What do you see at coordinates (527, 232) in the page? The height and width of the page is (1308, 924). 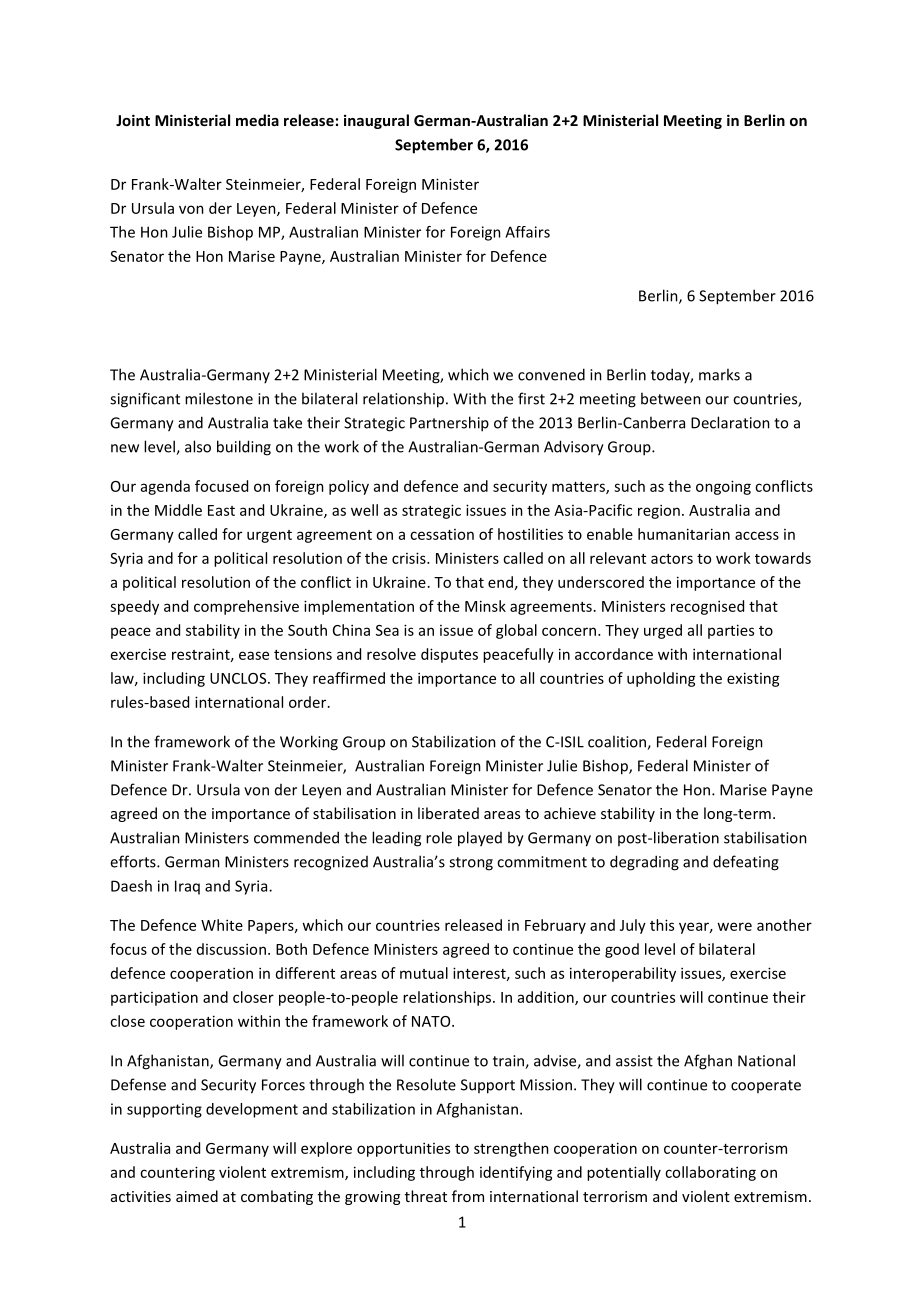 I see `Affairs` at bounding box center [527, 232].
